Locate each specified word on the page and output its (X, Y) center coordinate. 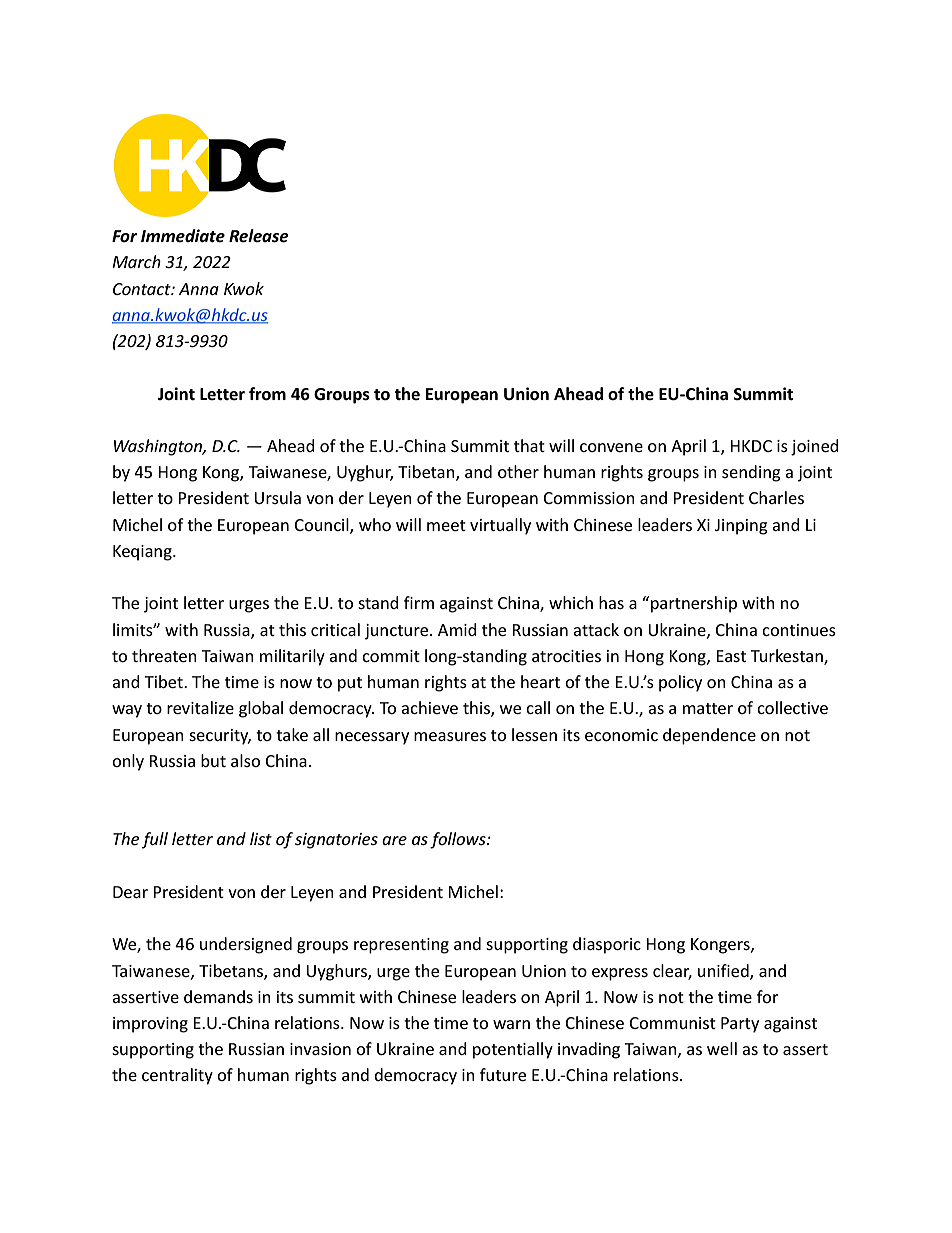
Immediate (183, 236)
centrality (177, 1076)
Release (259, 236)
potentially (513, 1050)
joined (815, 447)
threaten (164, 655)
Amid (457, 629)
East (731, 656)
